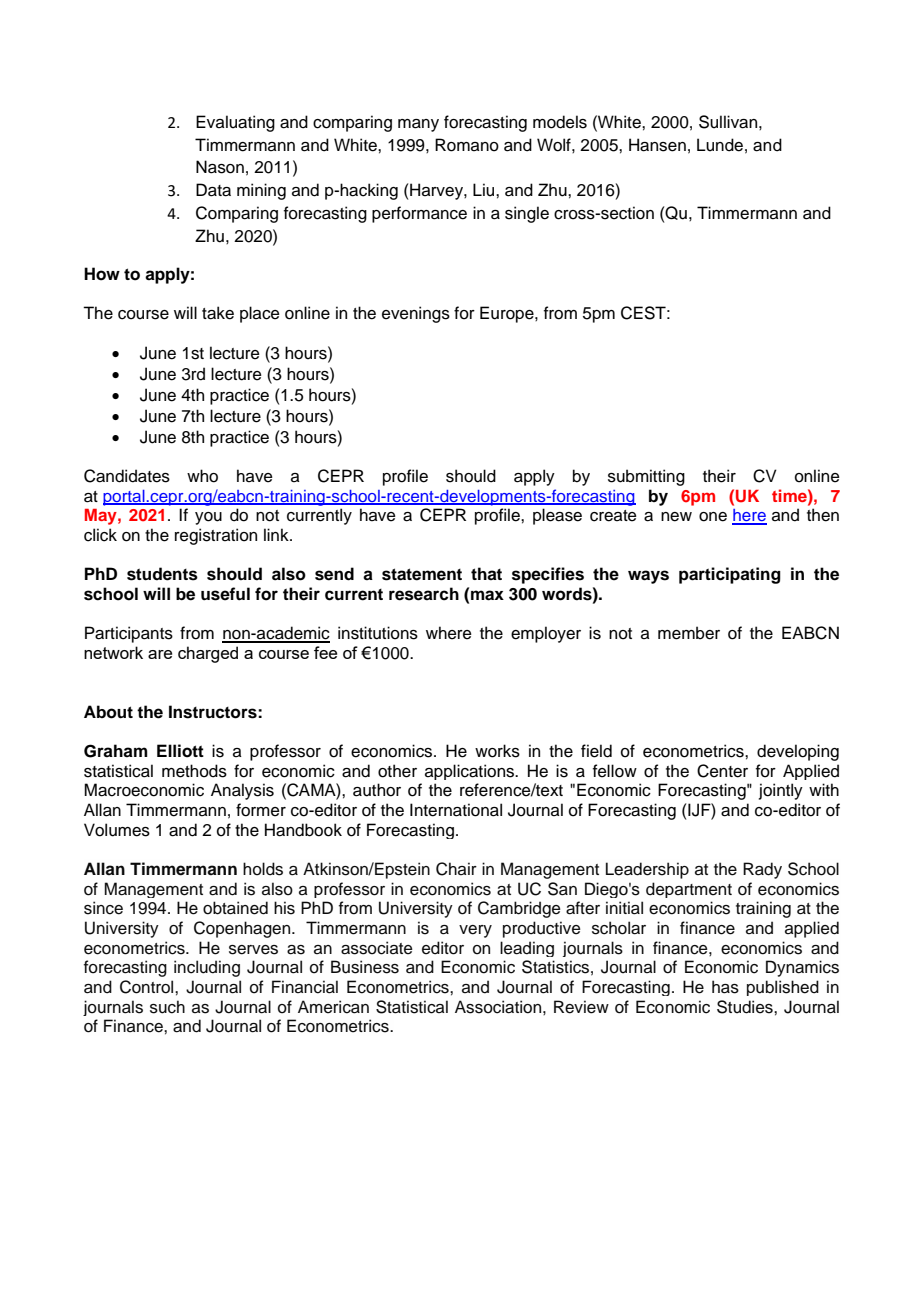 The width and height of the screenshot is (924, 1308). I want to click on Romano, so click(467, 145).
